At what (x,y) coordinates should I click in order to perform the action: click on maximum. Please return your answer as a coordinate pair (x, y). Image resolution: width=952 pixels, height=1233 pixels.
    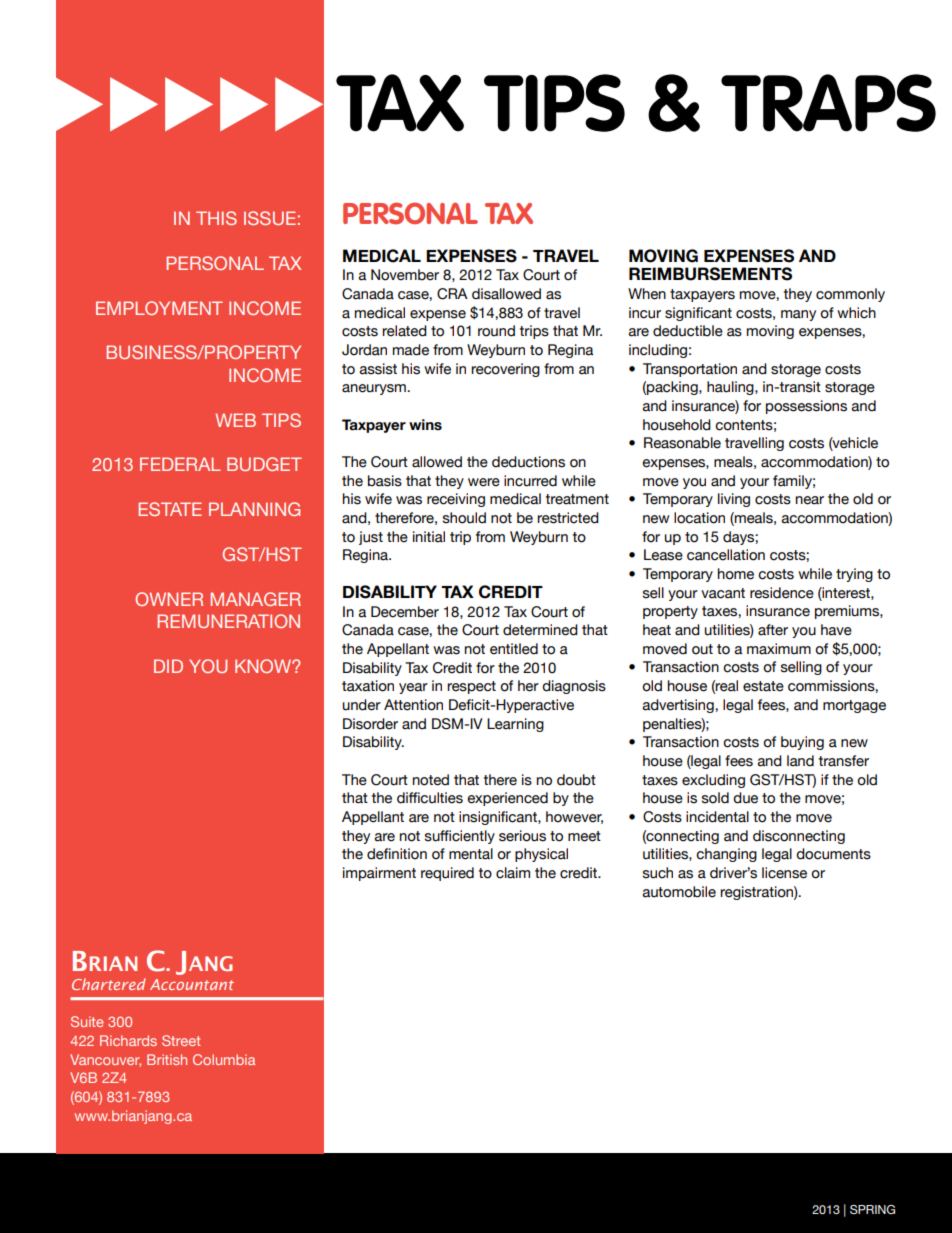
    Looking at the image, I should click on (779, 649).
